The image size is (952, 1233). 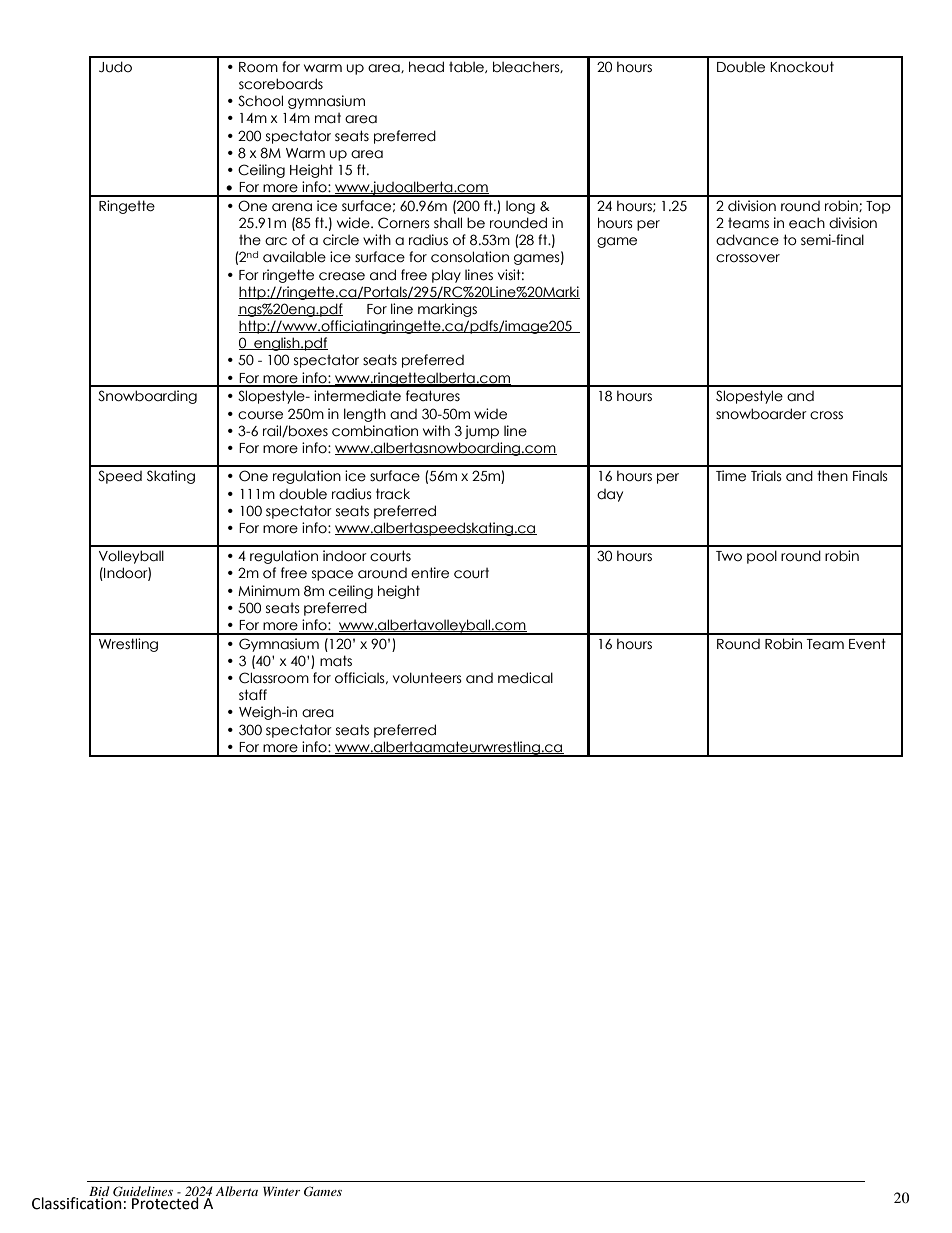 I want to click on volunteers, so click(x=427, y=678).
